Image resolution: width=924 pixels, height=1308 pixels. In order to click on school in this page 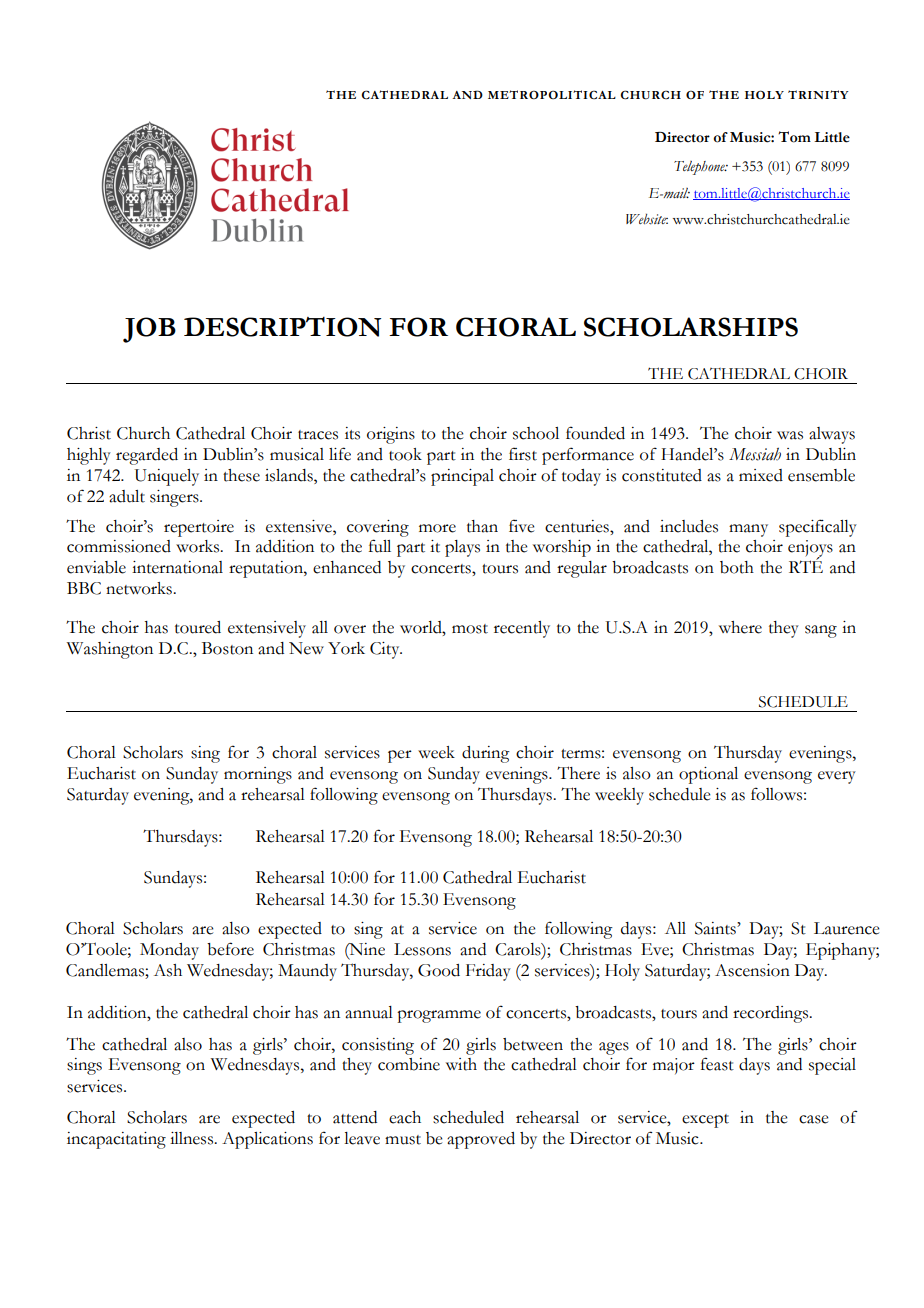, I will do `click(536, 433)`.
